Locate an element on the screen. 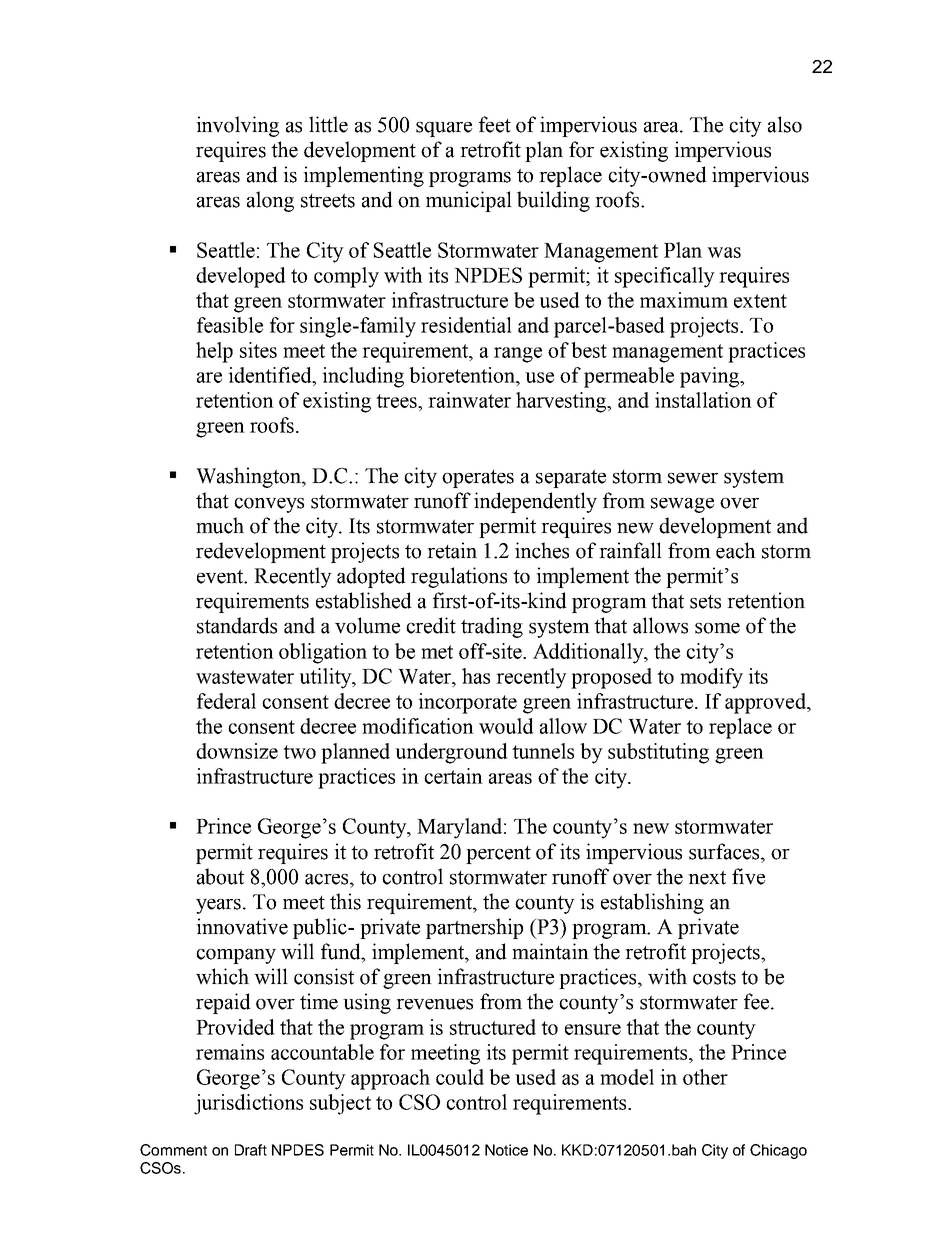 Image resolution: width=952 pixels, height=1233 pixels. paving is located at coordinates (710, 377).
